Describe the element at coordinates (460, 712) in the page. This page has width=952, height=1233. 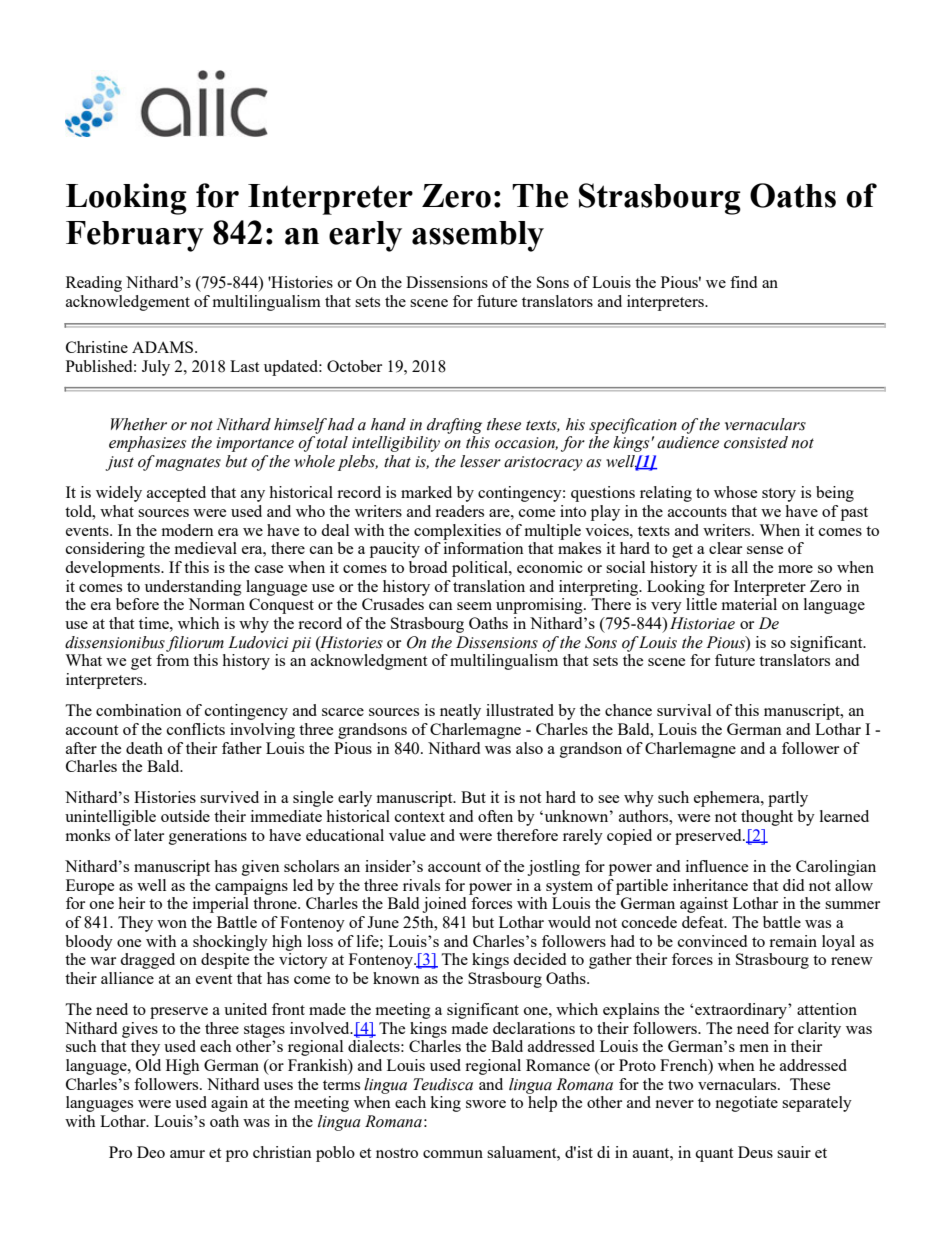
I see `neatly` at that location.
